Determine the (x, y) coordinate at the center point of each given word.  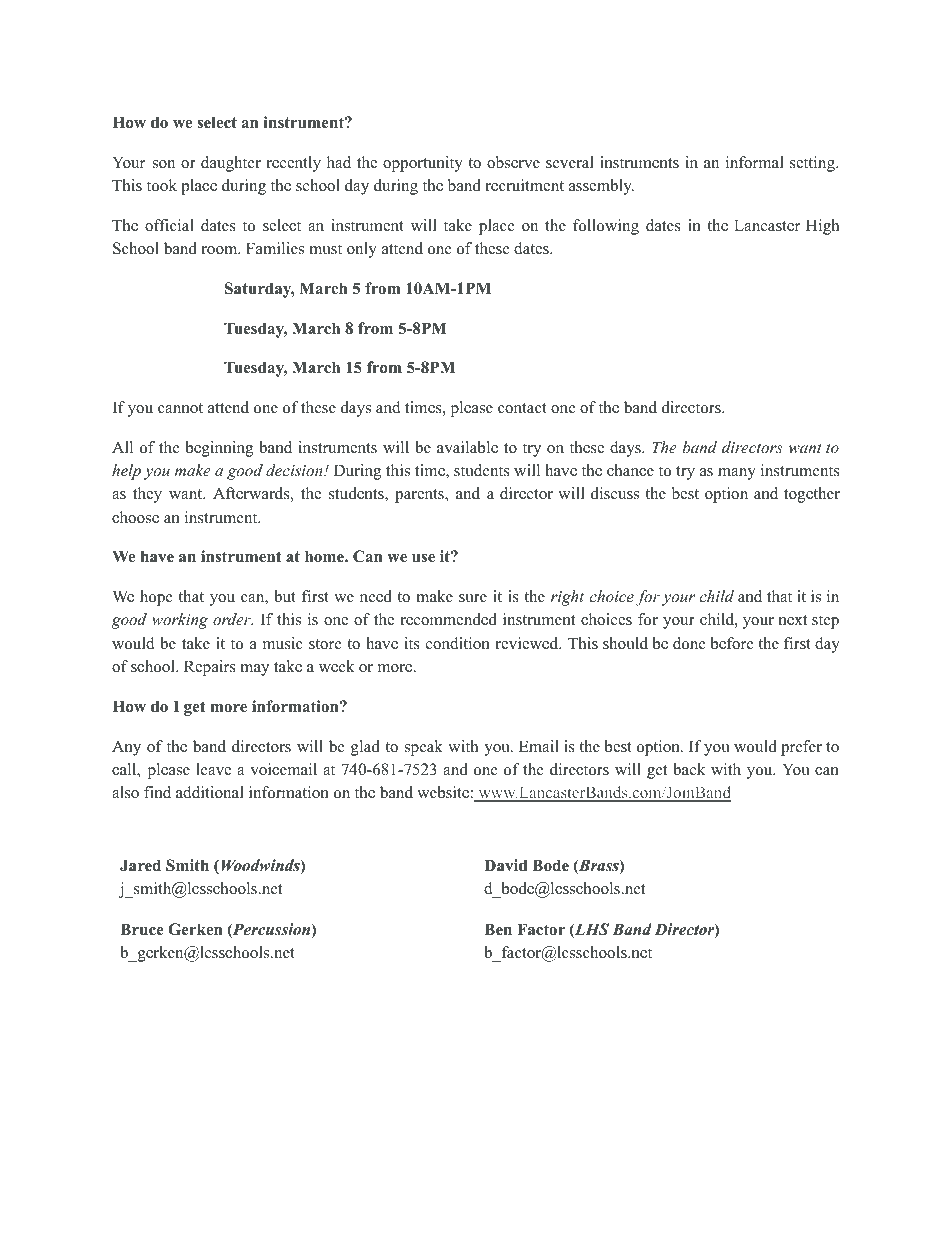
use (423, 558)
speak (424, 748)
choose (135, 517)
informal (755, 162)
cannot (180, 408)
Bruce (142, 929)
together (812, 495)
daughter (231, 164)
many (737, 474)
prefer (801, 748)
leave (213, 769)
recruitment (524, 185)
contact (522, 408)
